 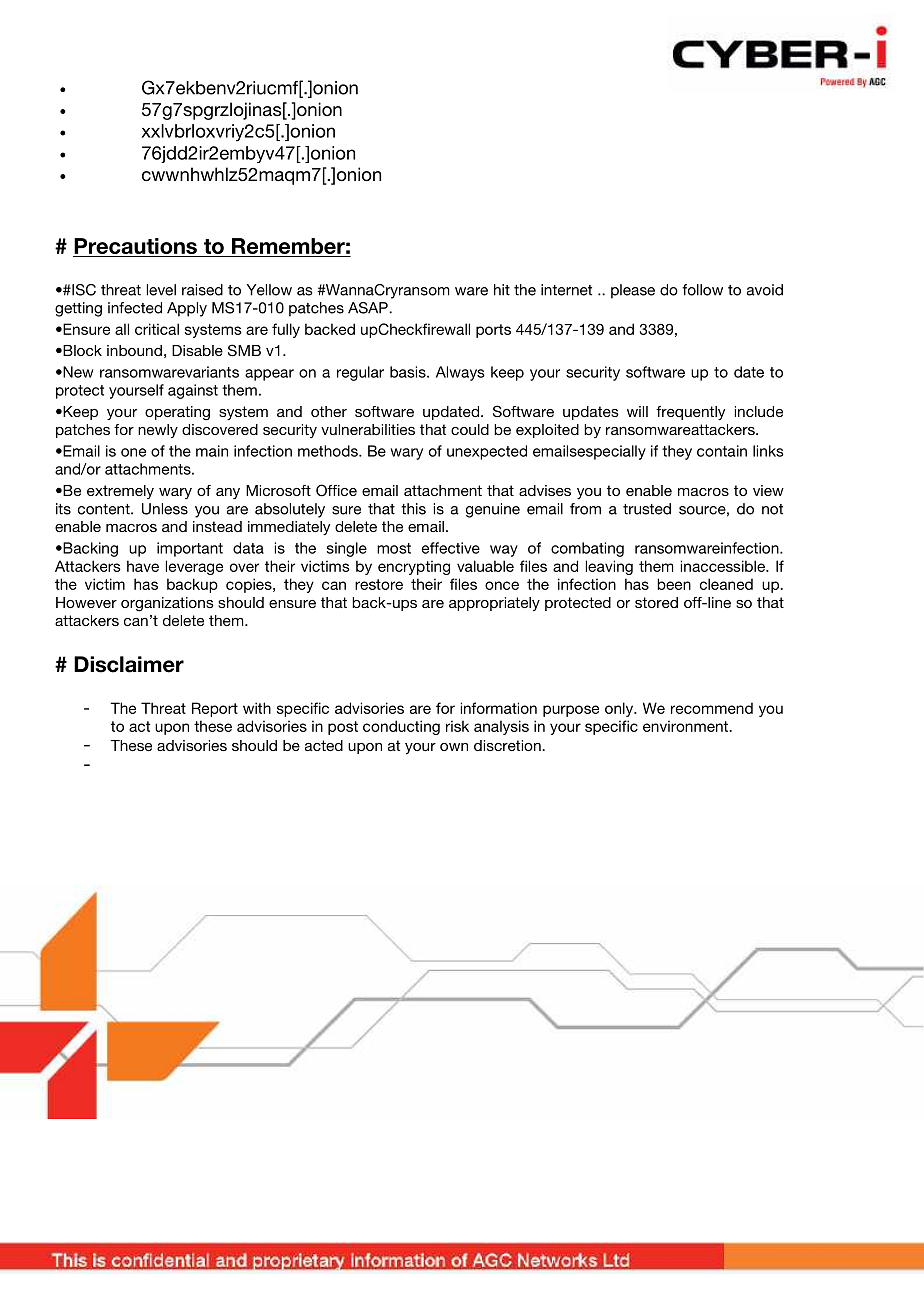 I want to click on frequently, so click(x=690, y=413).
